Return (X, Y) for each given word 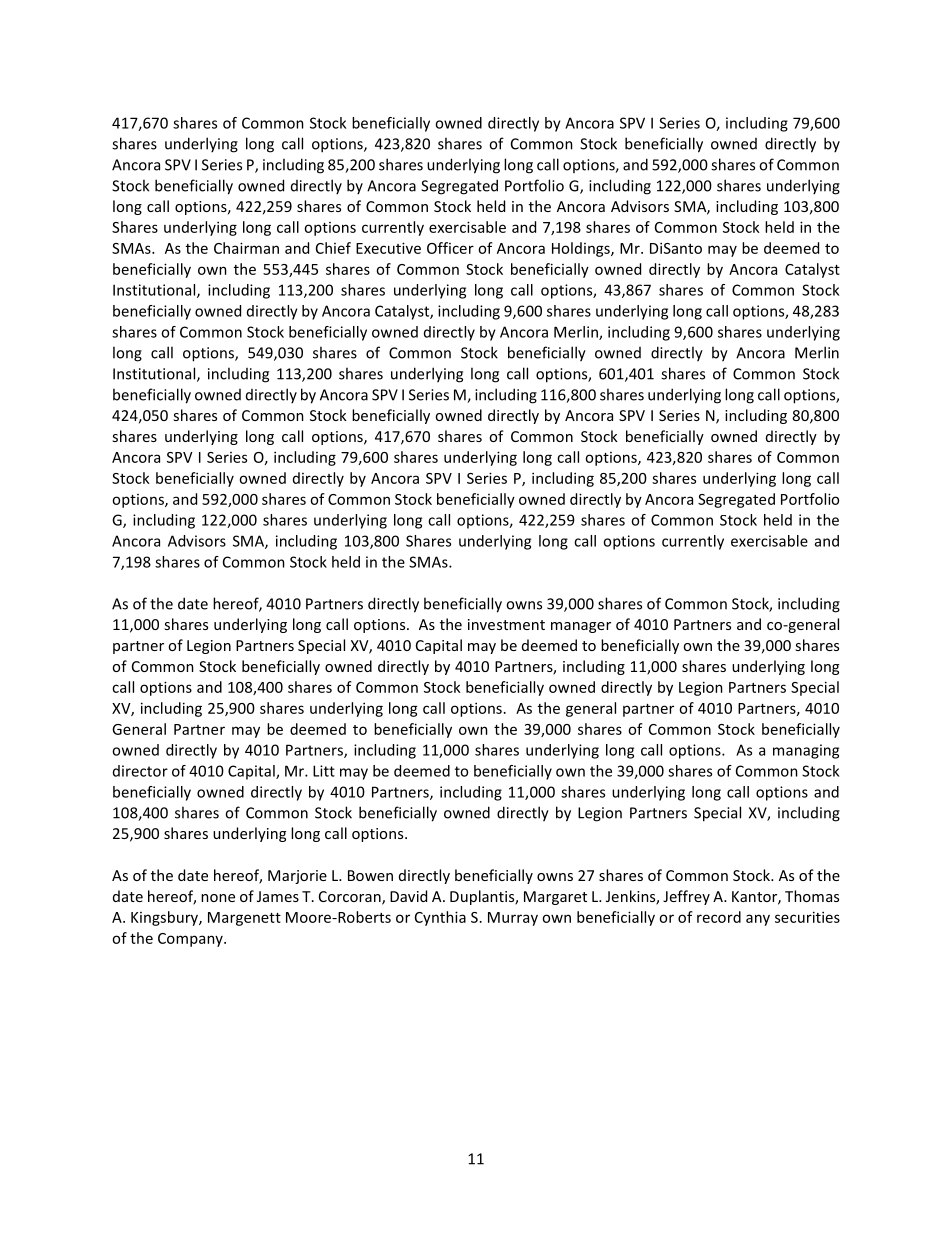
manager (581, 627)
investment (506, 624)
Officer (450, 248)
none (218, 898)
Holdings (582, 249)
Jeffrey (686, 897)
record (719, 917)
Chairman (246, 248)
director (140, 771)
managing (806, 751)
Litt (324, 771)
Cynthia (440, 918)
